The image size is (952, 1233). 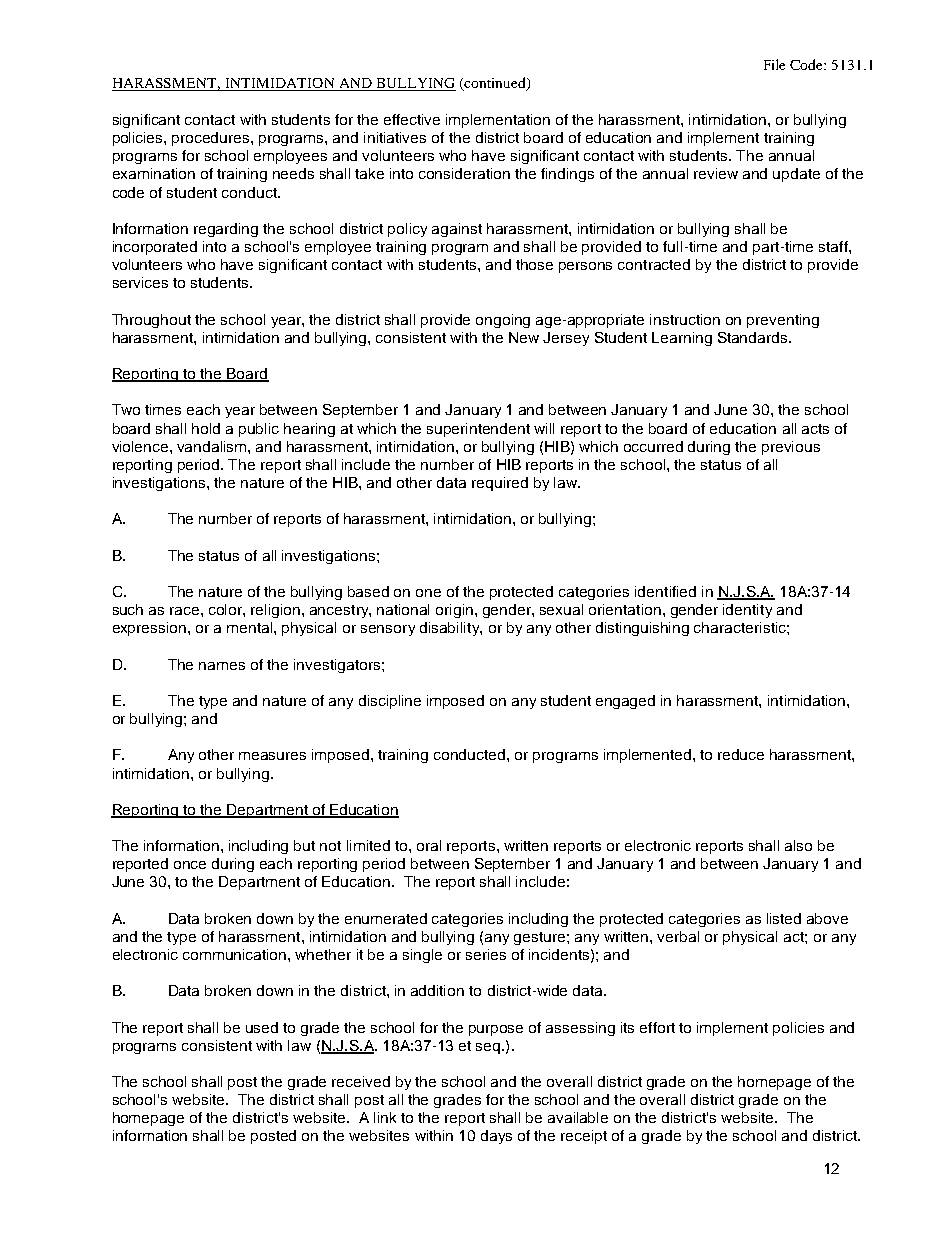 I want to click on procedures, so click(x=212, y=139).
